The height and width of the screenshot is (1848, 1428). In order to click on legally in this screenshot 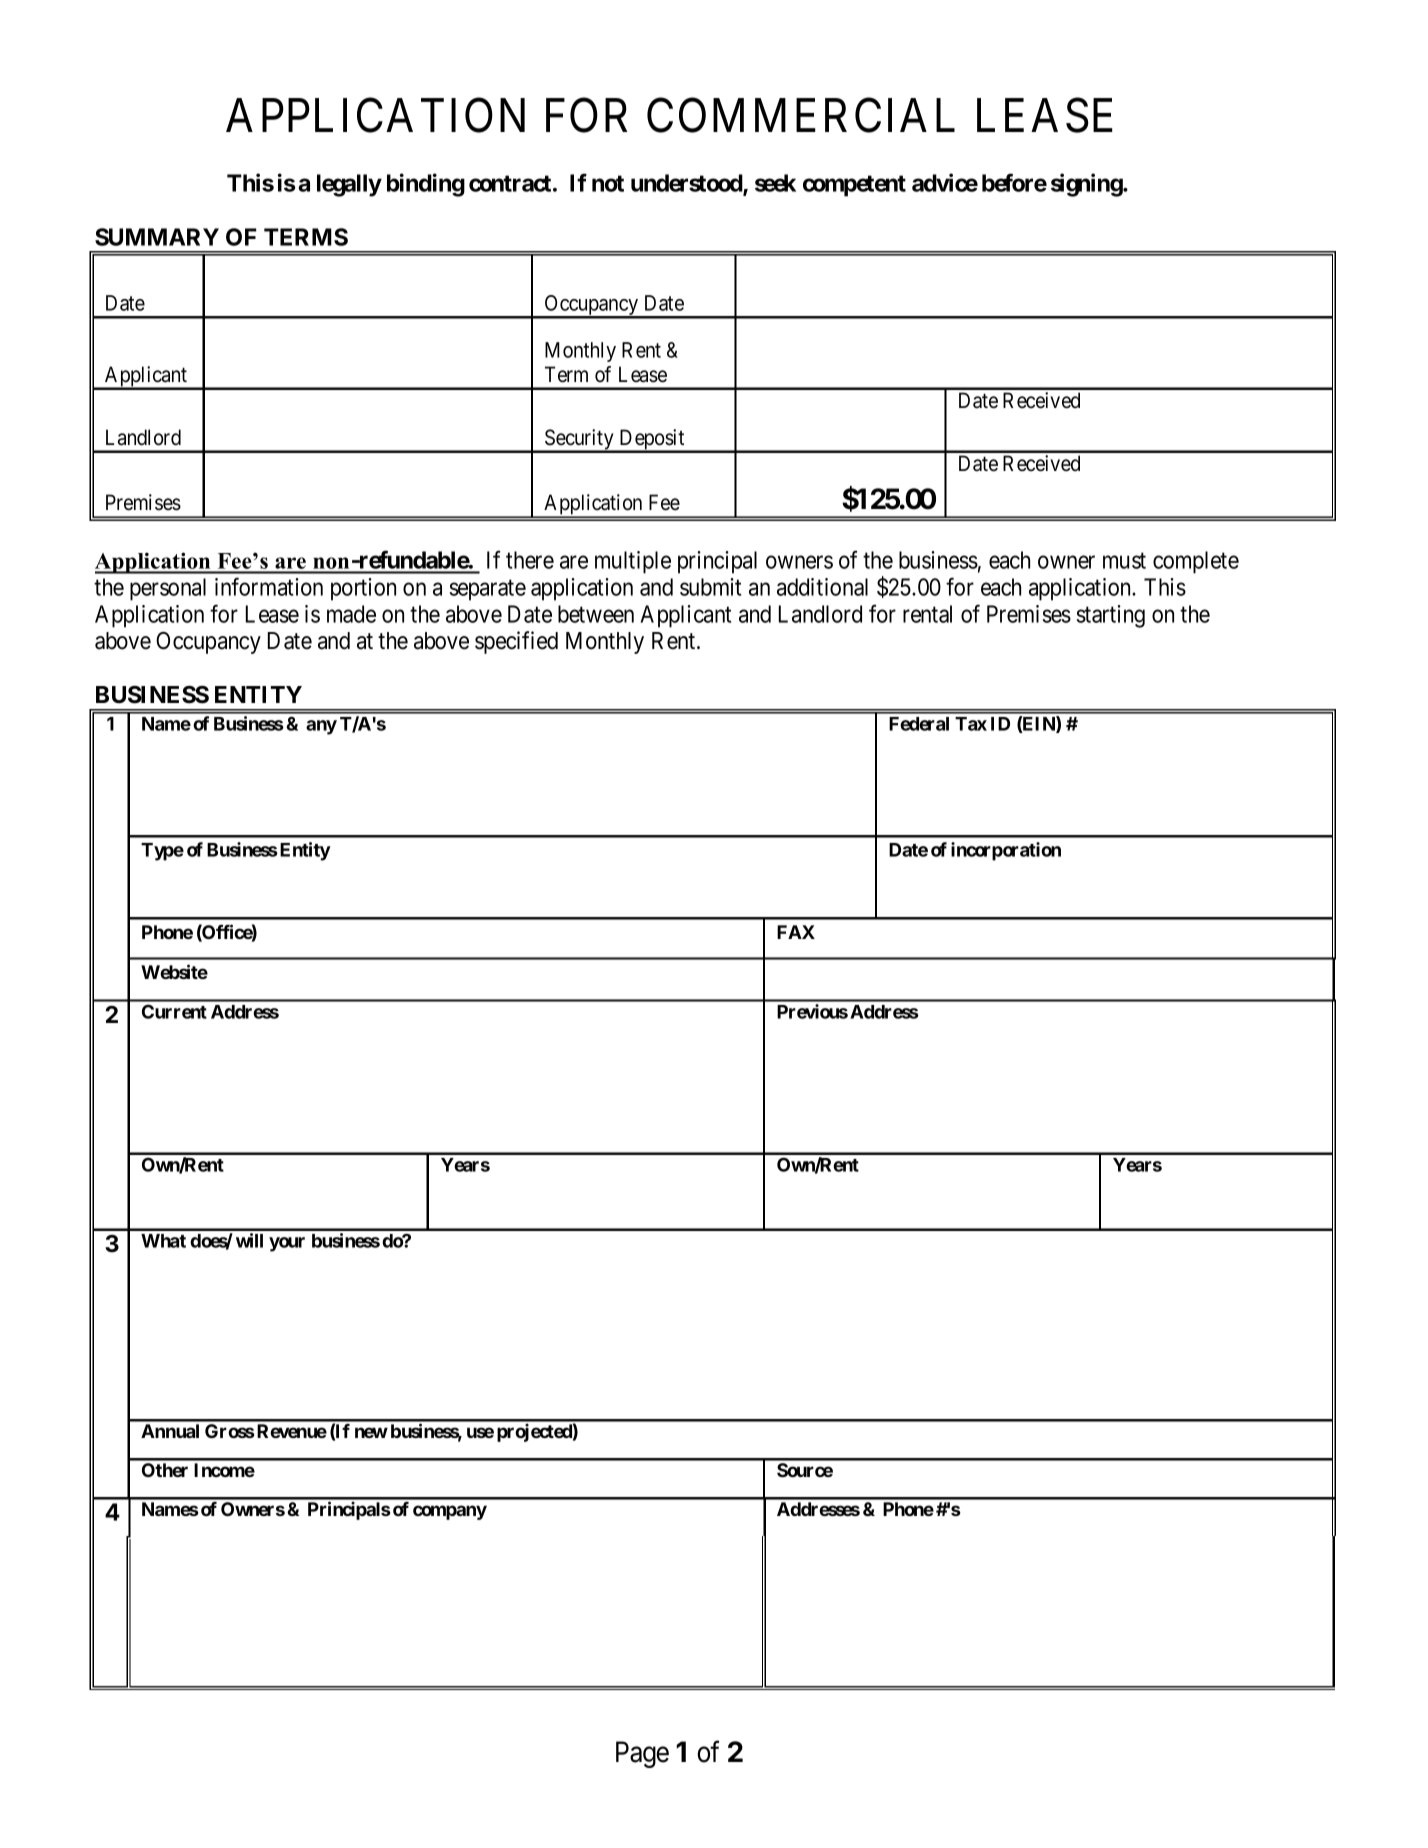, I will do `click(349, 185)`.
